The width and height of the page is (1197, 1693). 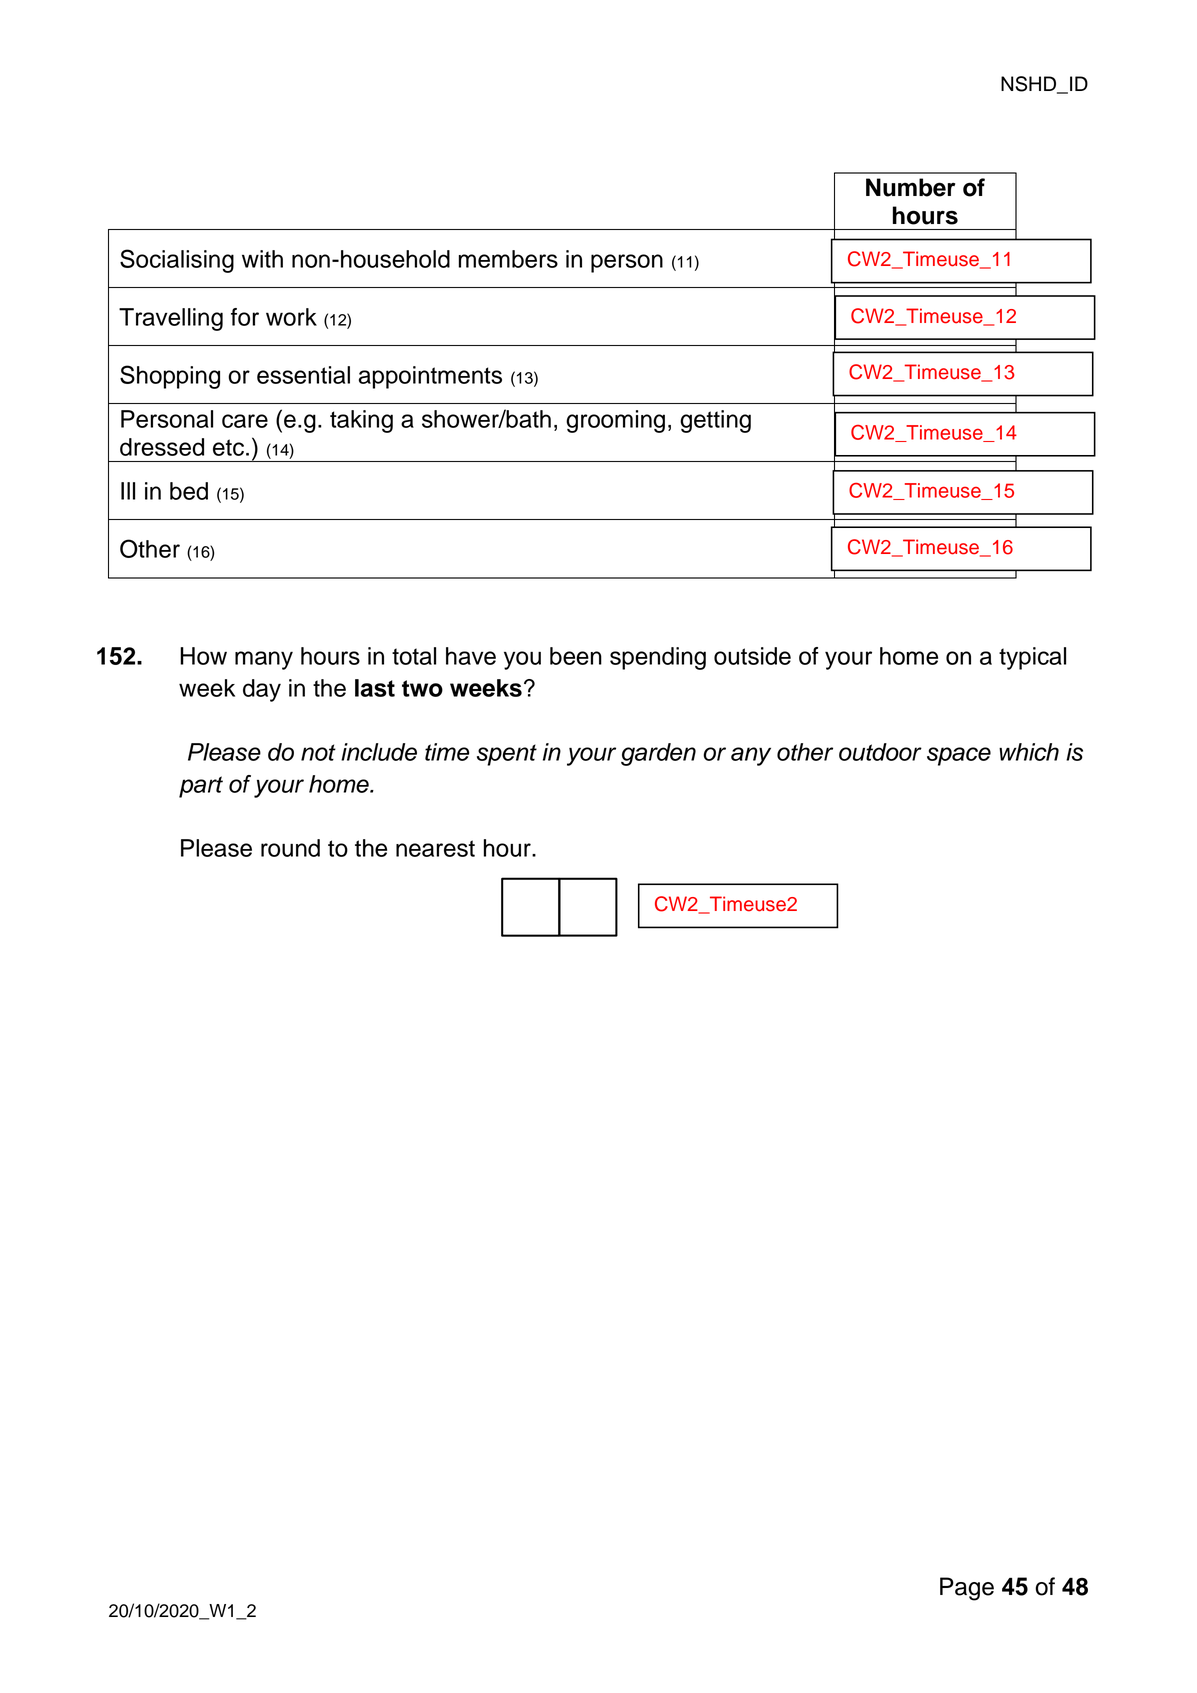 I want to click on getting, so click(x=715, y=421).
